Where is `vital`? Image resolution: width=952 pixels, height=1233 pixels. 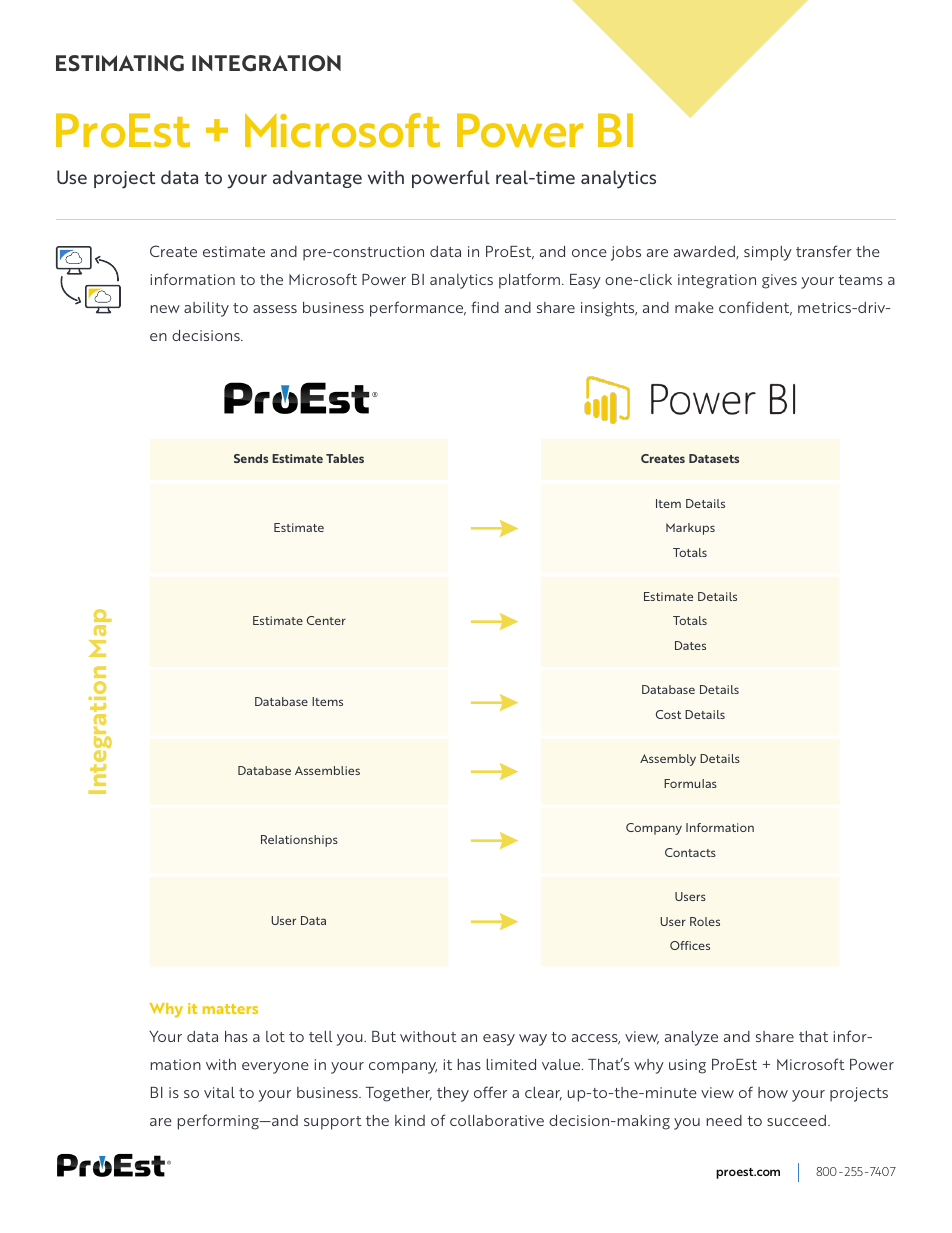 vital is located at coordinates (219, 1092).
